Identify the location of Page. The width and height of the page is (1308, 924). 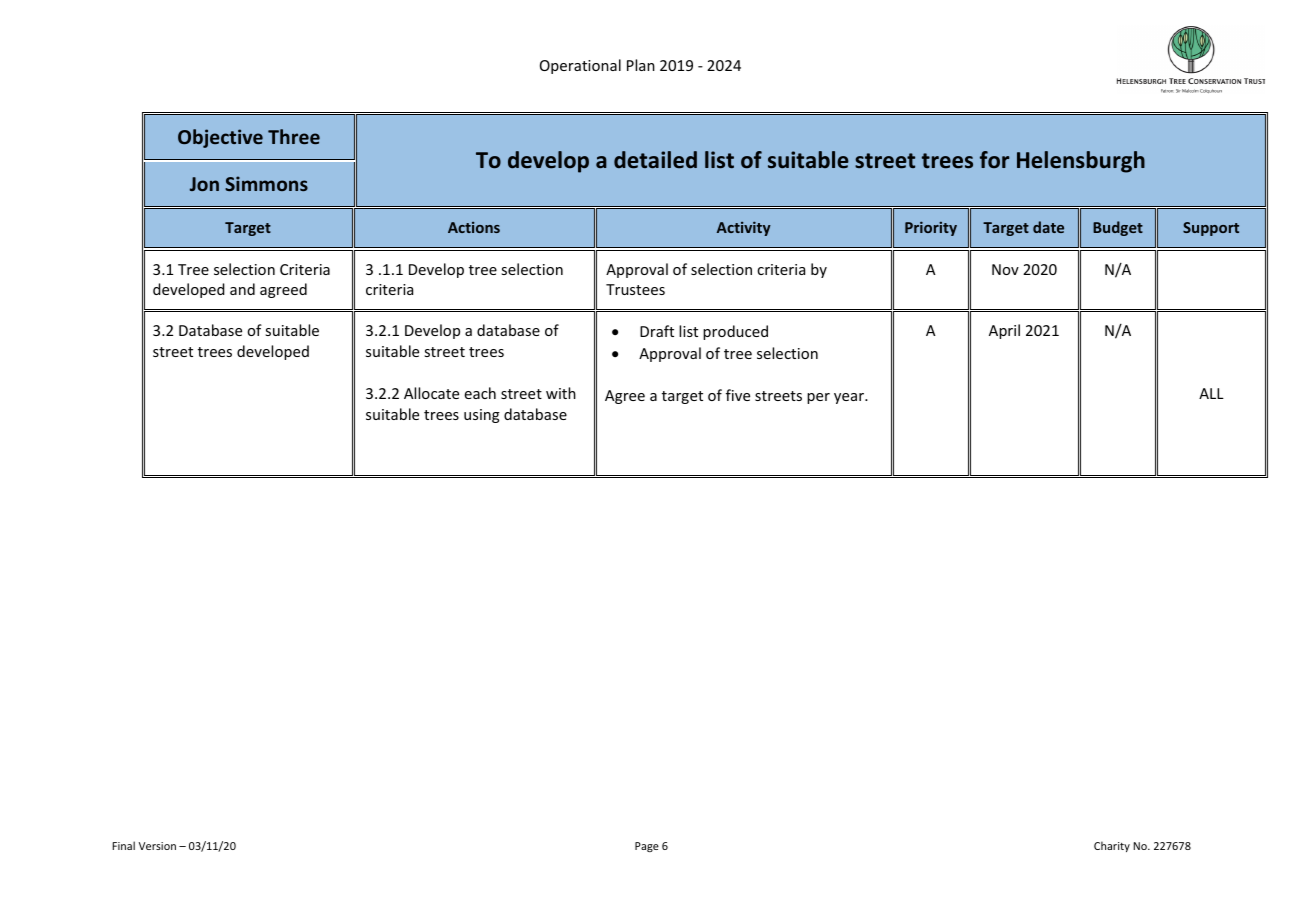
(647, 847).
